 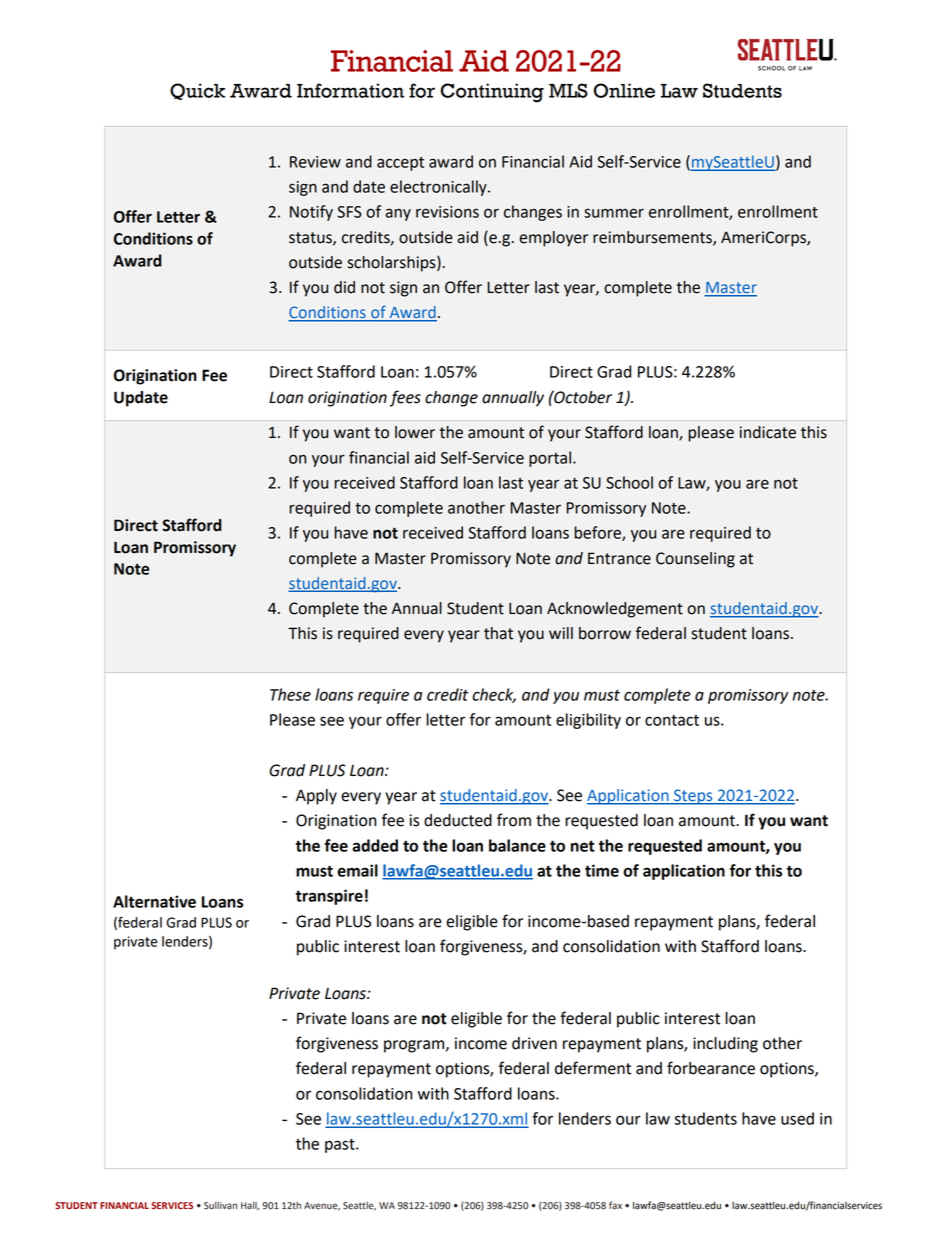 I want to click on Continuing, so click(x=492, y=93).
